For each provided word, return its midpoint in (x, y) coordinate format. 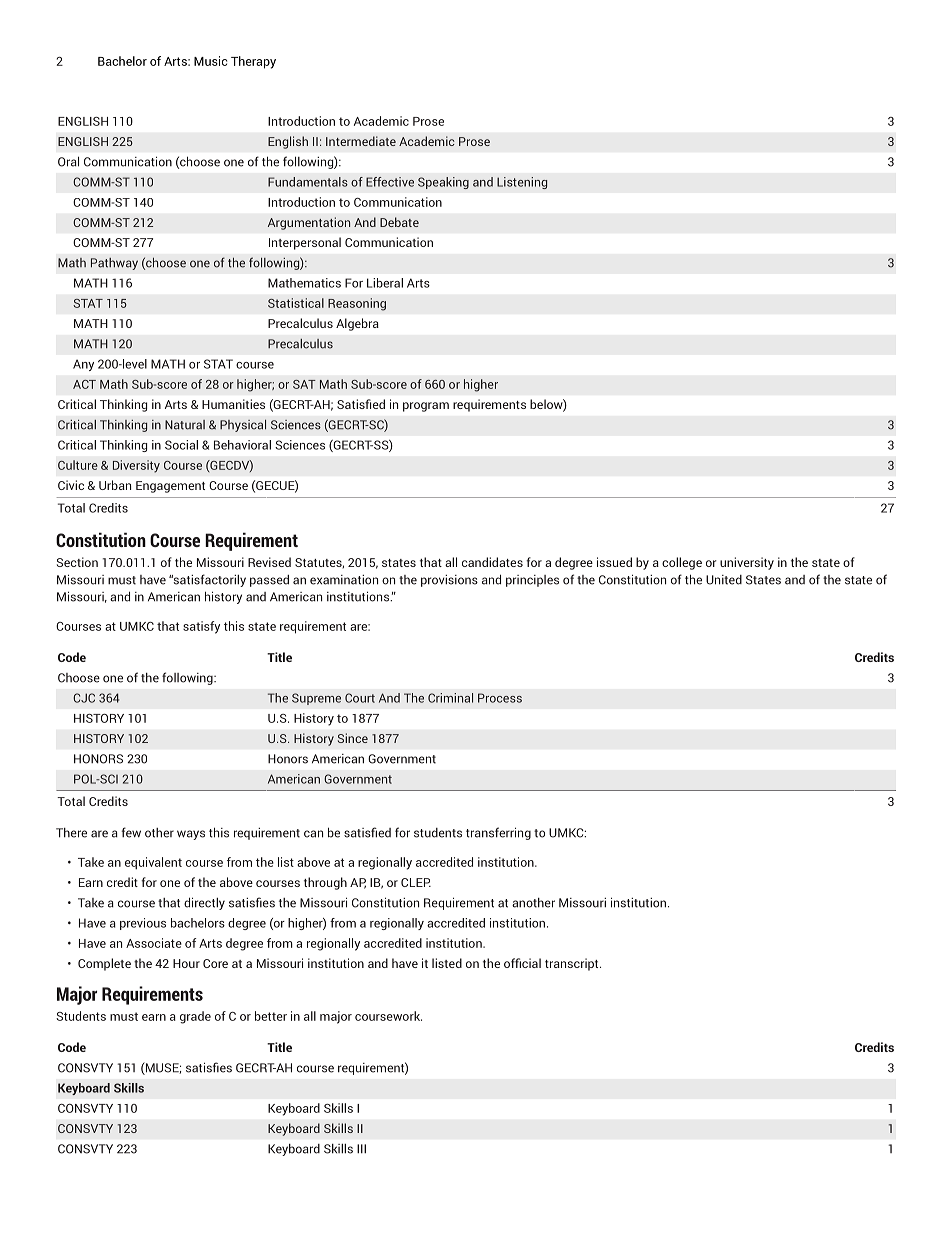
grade (195, 1017)
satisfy (201, 627)
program (426, 407)
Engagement (170, 487)
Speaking (443, 183)
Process (500, 698)
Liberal (385, 283)
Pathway (114, 264)
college (682, 563)
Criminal (450, 698)
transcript (573, 964)
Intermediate (361, 141)
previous (143, 924)
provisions (449, 581)
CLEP (416, 882)
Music (210, 61)
